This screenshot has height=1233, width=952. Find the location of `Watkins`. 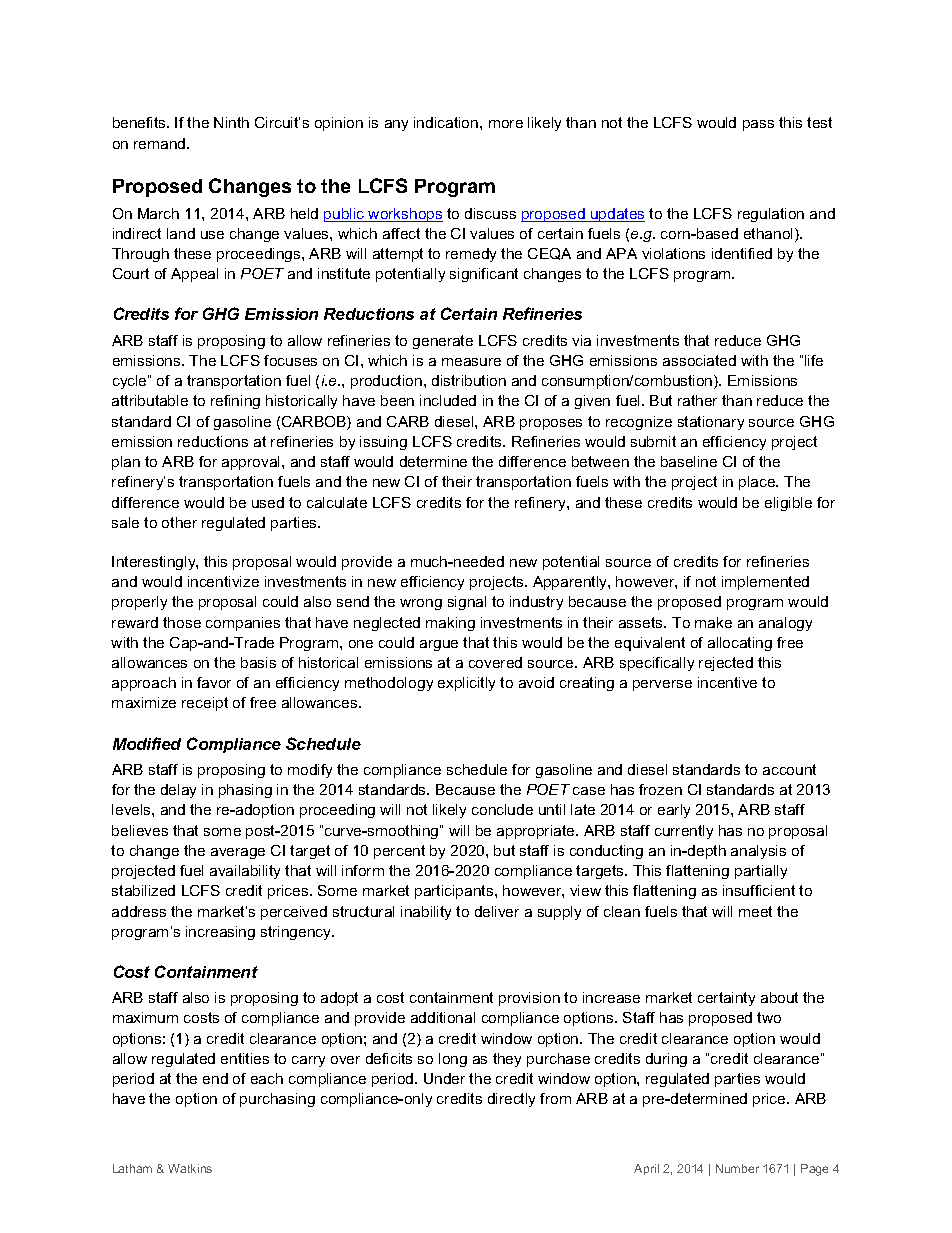

Watkins is located at coordinates (190, 1168).
